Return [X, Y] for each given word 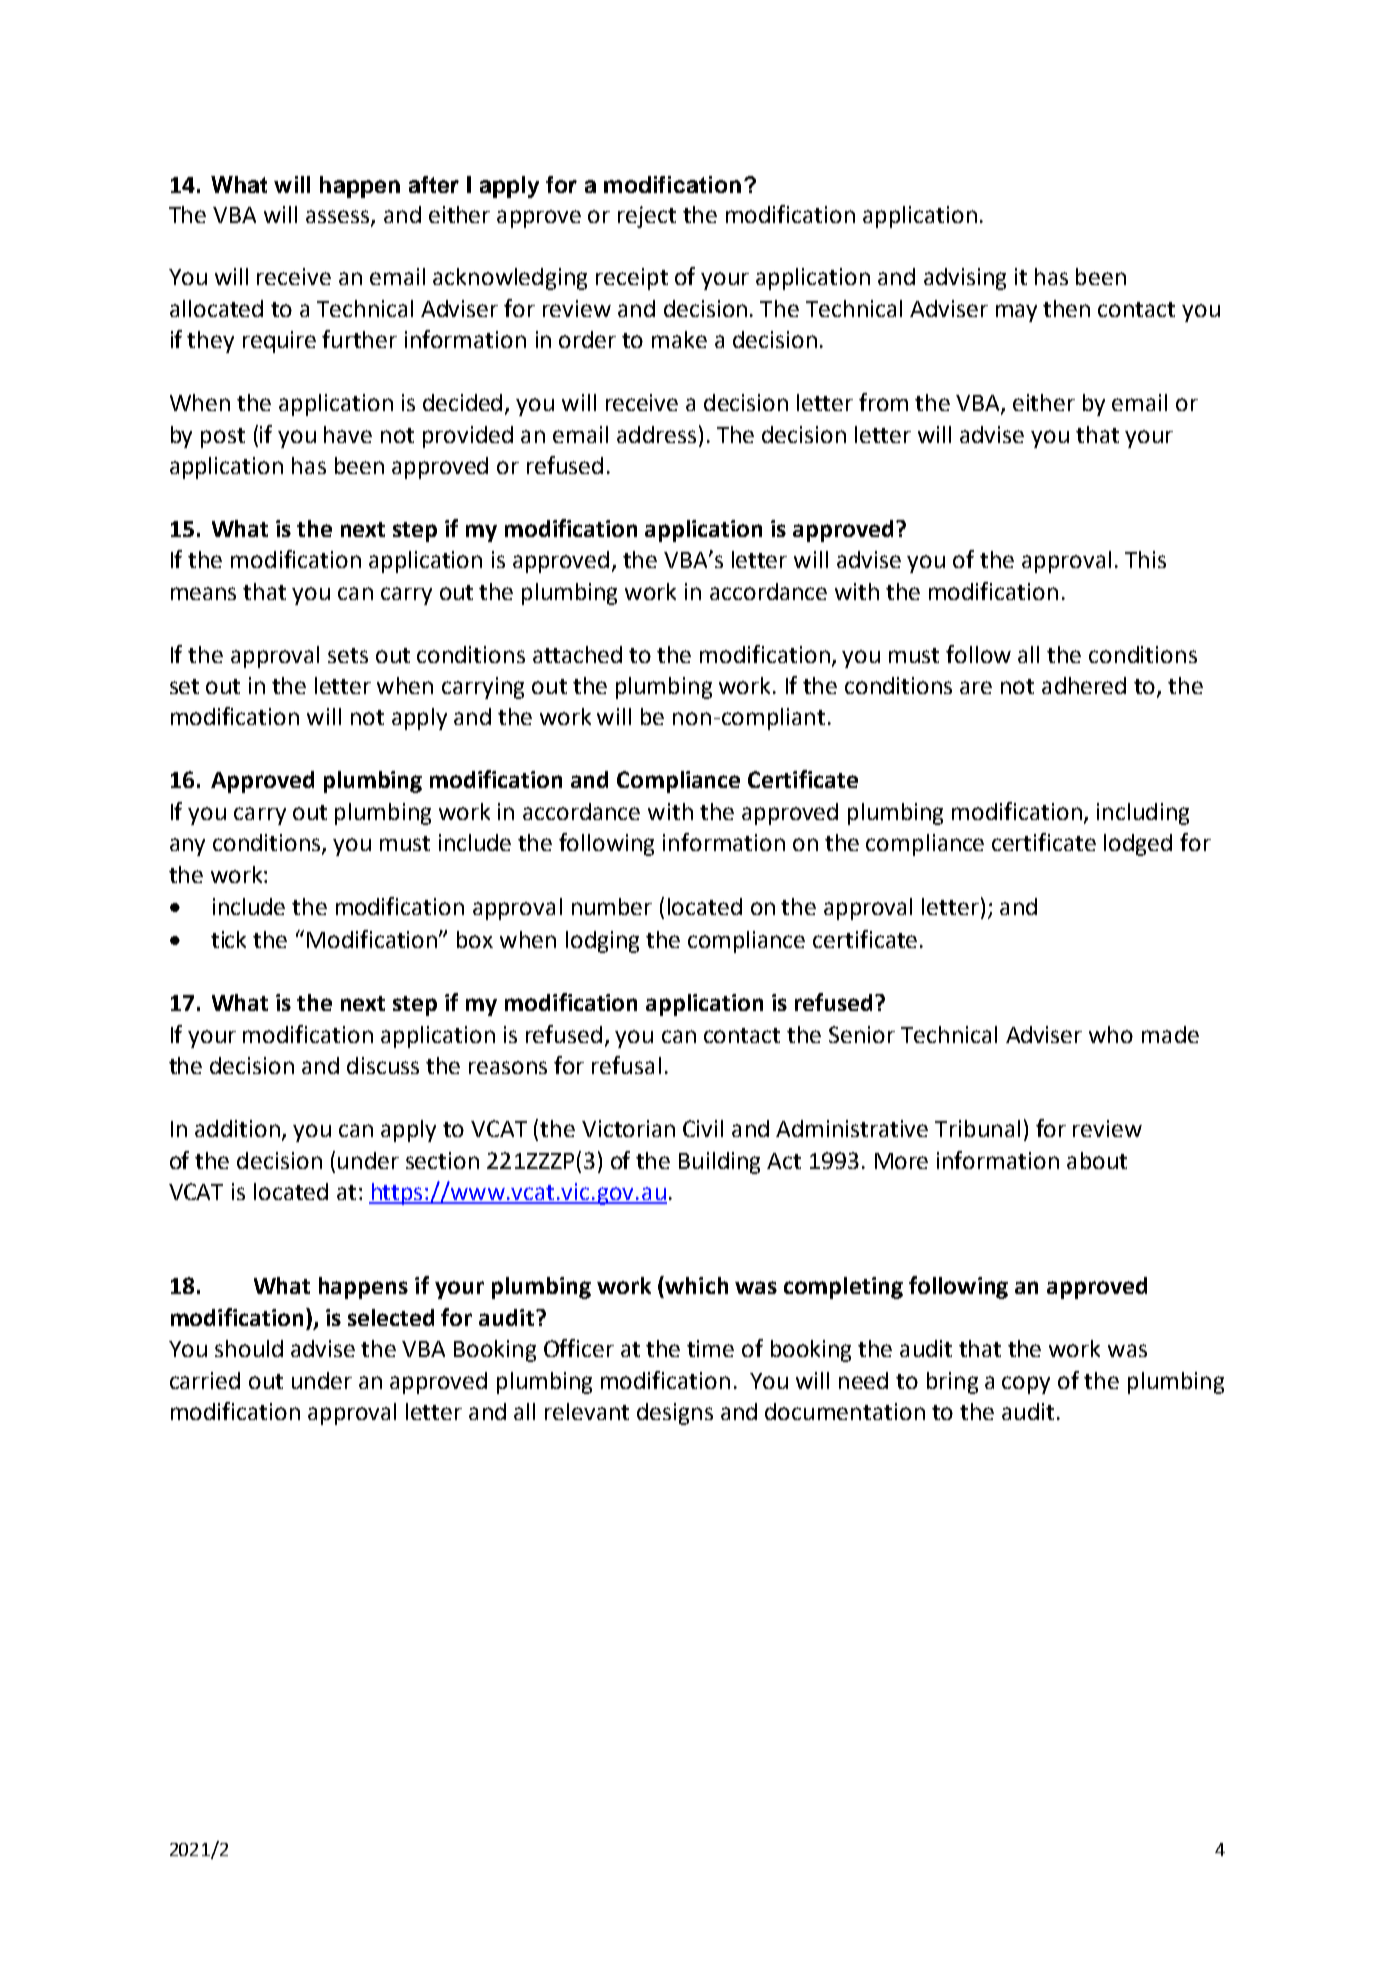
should [249, 1348]
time [710, 1348]
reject [647, 217]
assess [339, 217]
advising [965, 279]
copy [1026, 1385]
